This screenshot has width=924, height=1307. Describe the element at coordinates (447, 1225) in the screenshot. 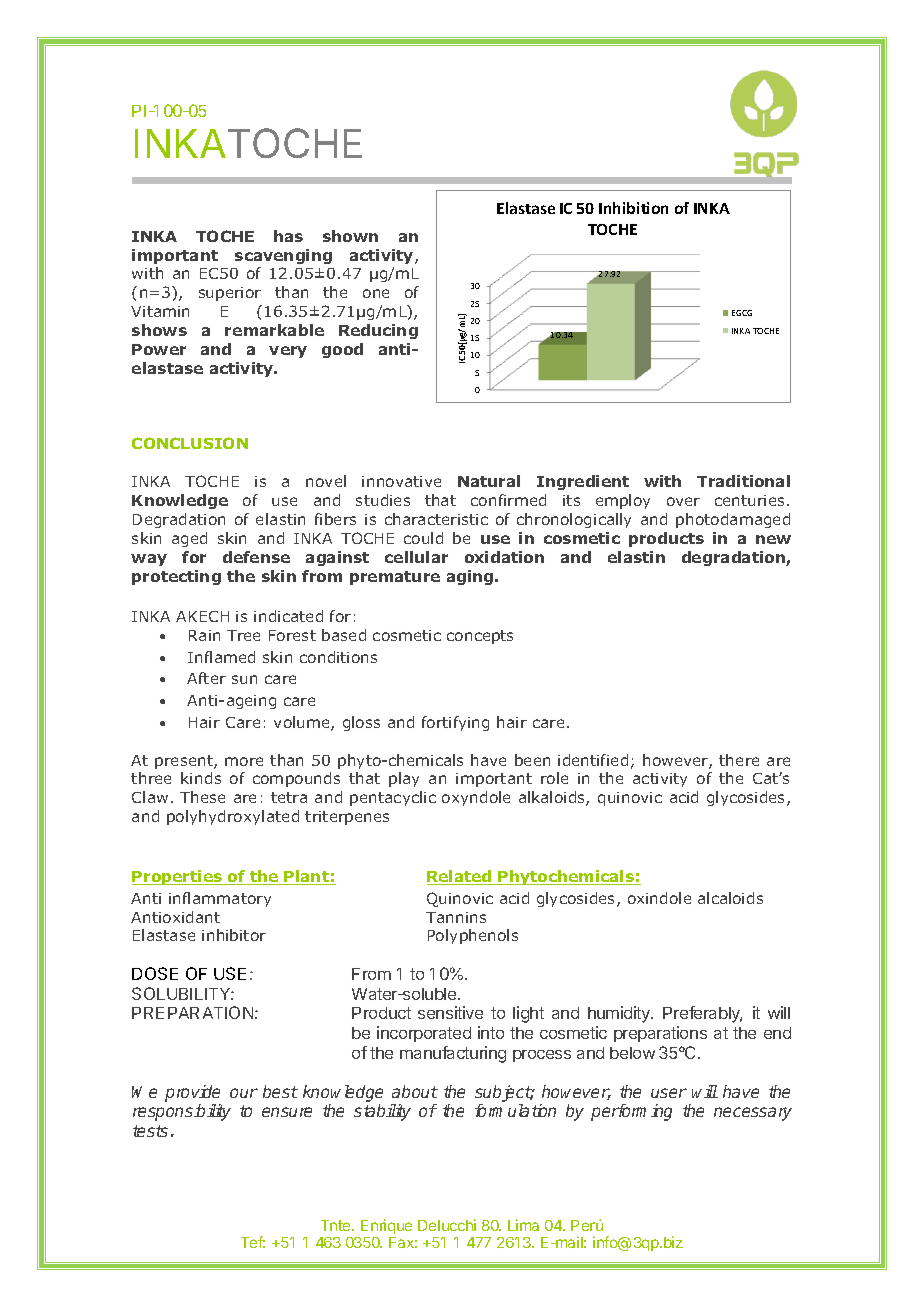

I see `Delucchi` at that location.
